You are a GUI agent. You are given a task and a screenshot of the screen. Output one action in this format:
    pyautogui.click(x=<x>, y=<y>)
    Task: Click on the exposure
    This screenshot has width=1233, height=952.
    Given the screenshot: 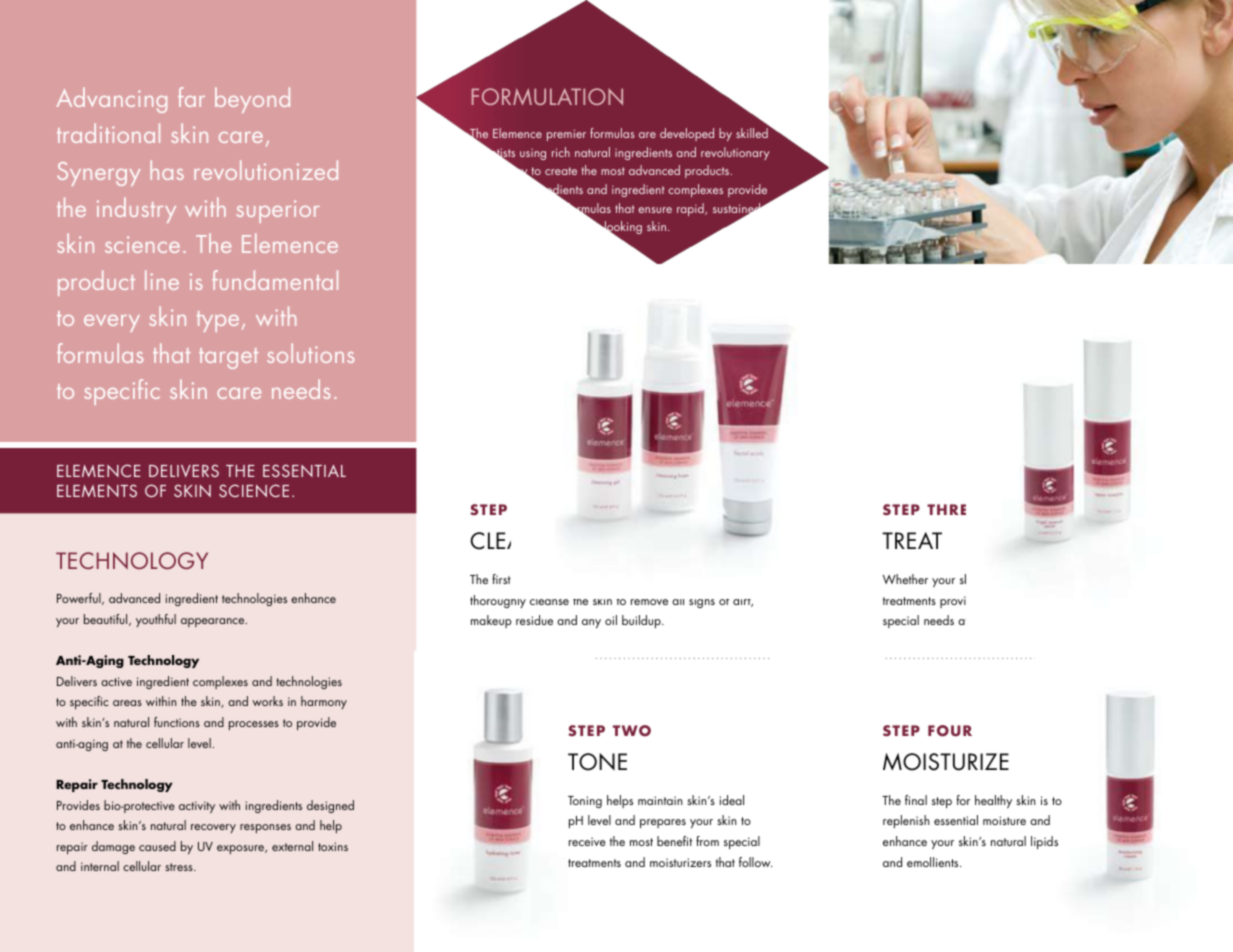 What is the action you would take?
    pyautogui.click(x=242, y=849)
